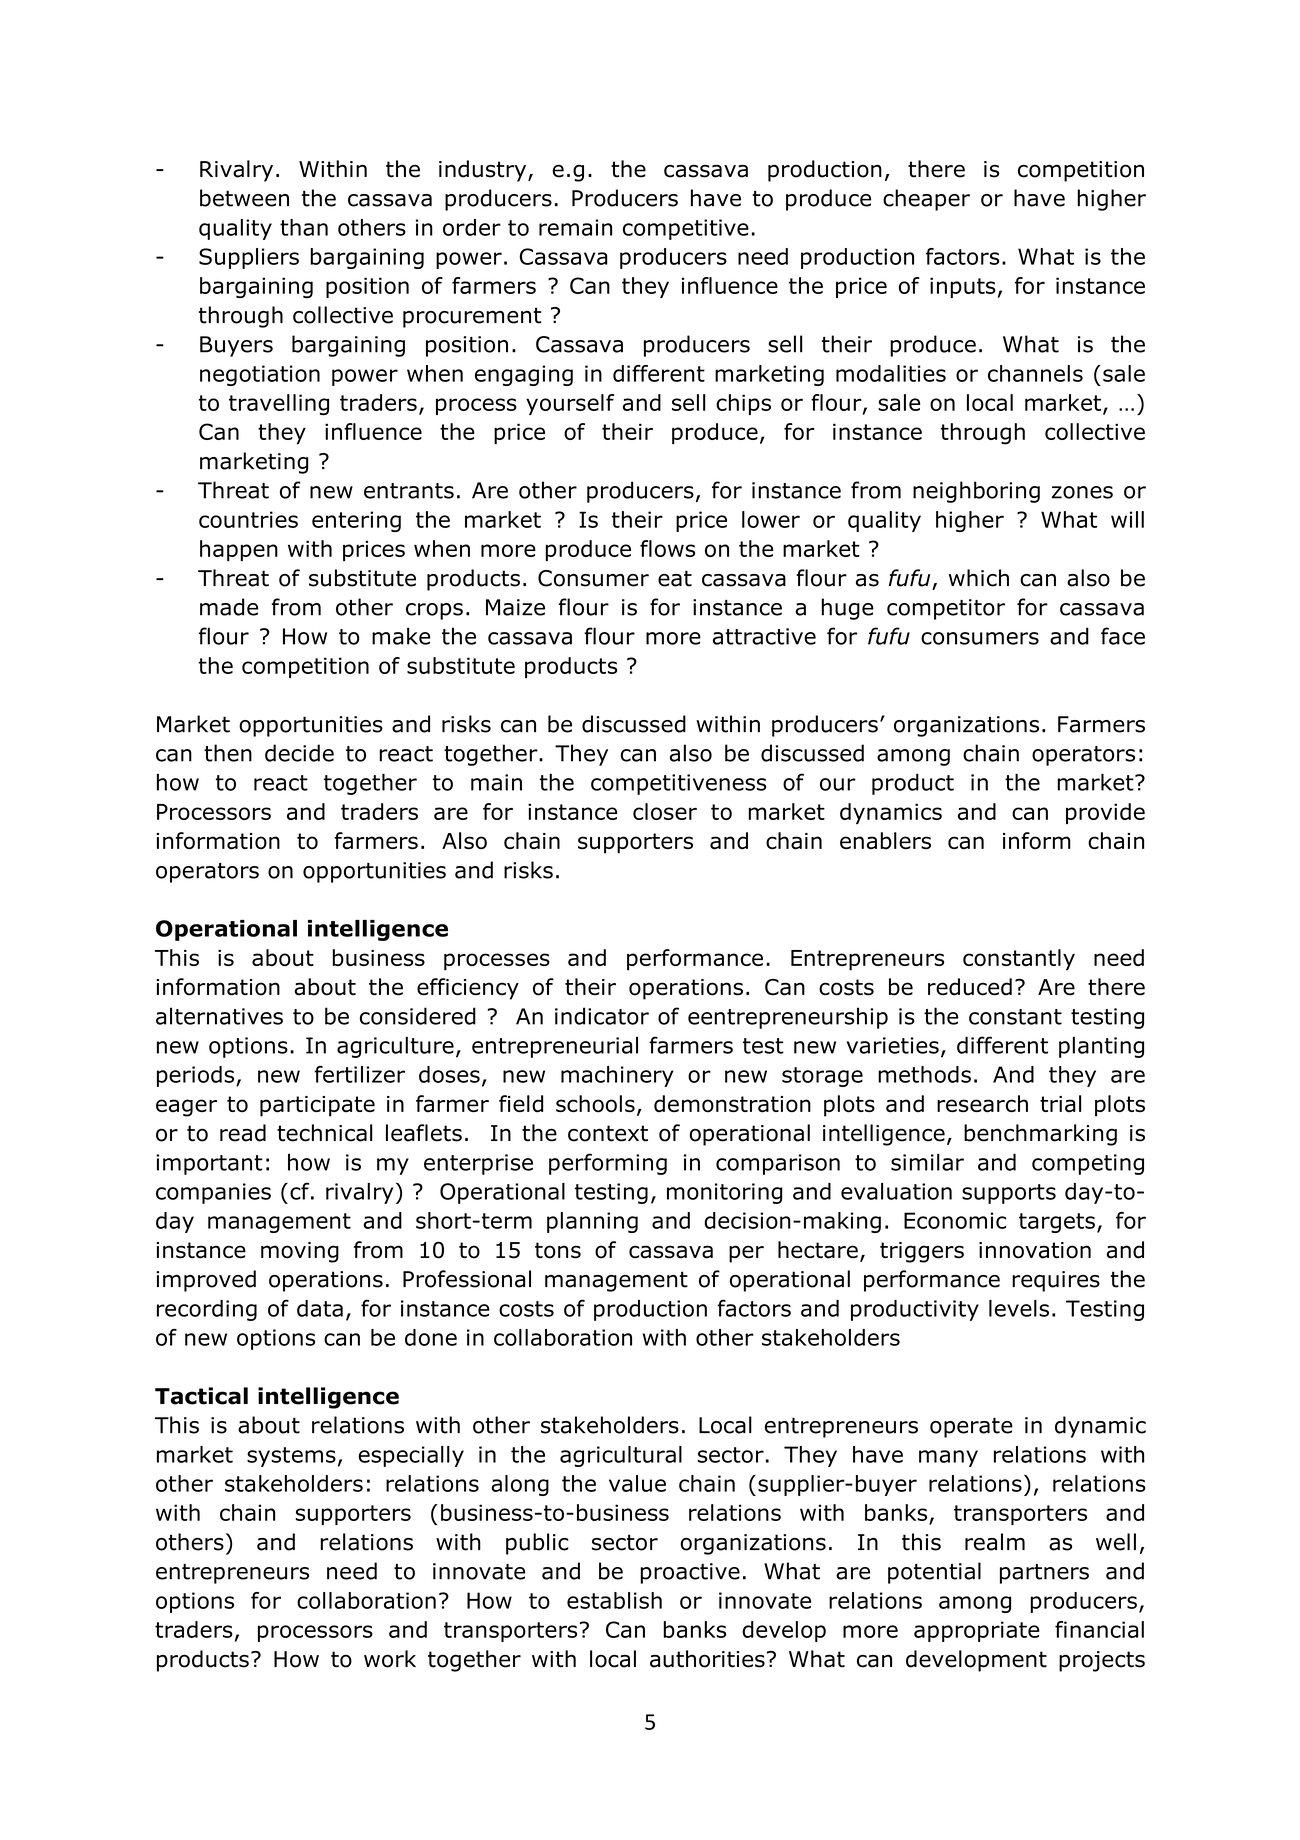 Image resolution: width=1300 pixels, height=1840 pixels. What do you see at coordinates (614, 1600) in the image?
I see `establish` at bounding box center [614, 1600].
